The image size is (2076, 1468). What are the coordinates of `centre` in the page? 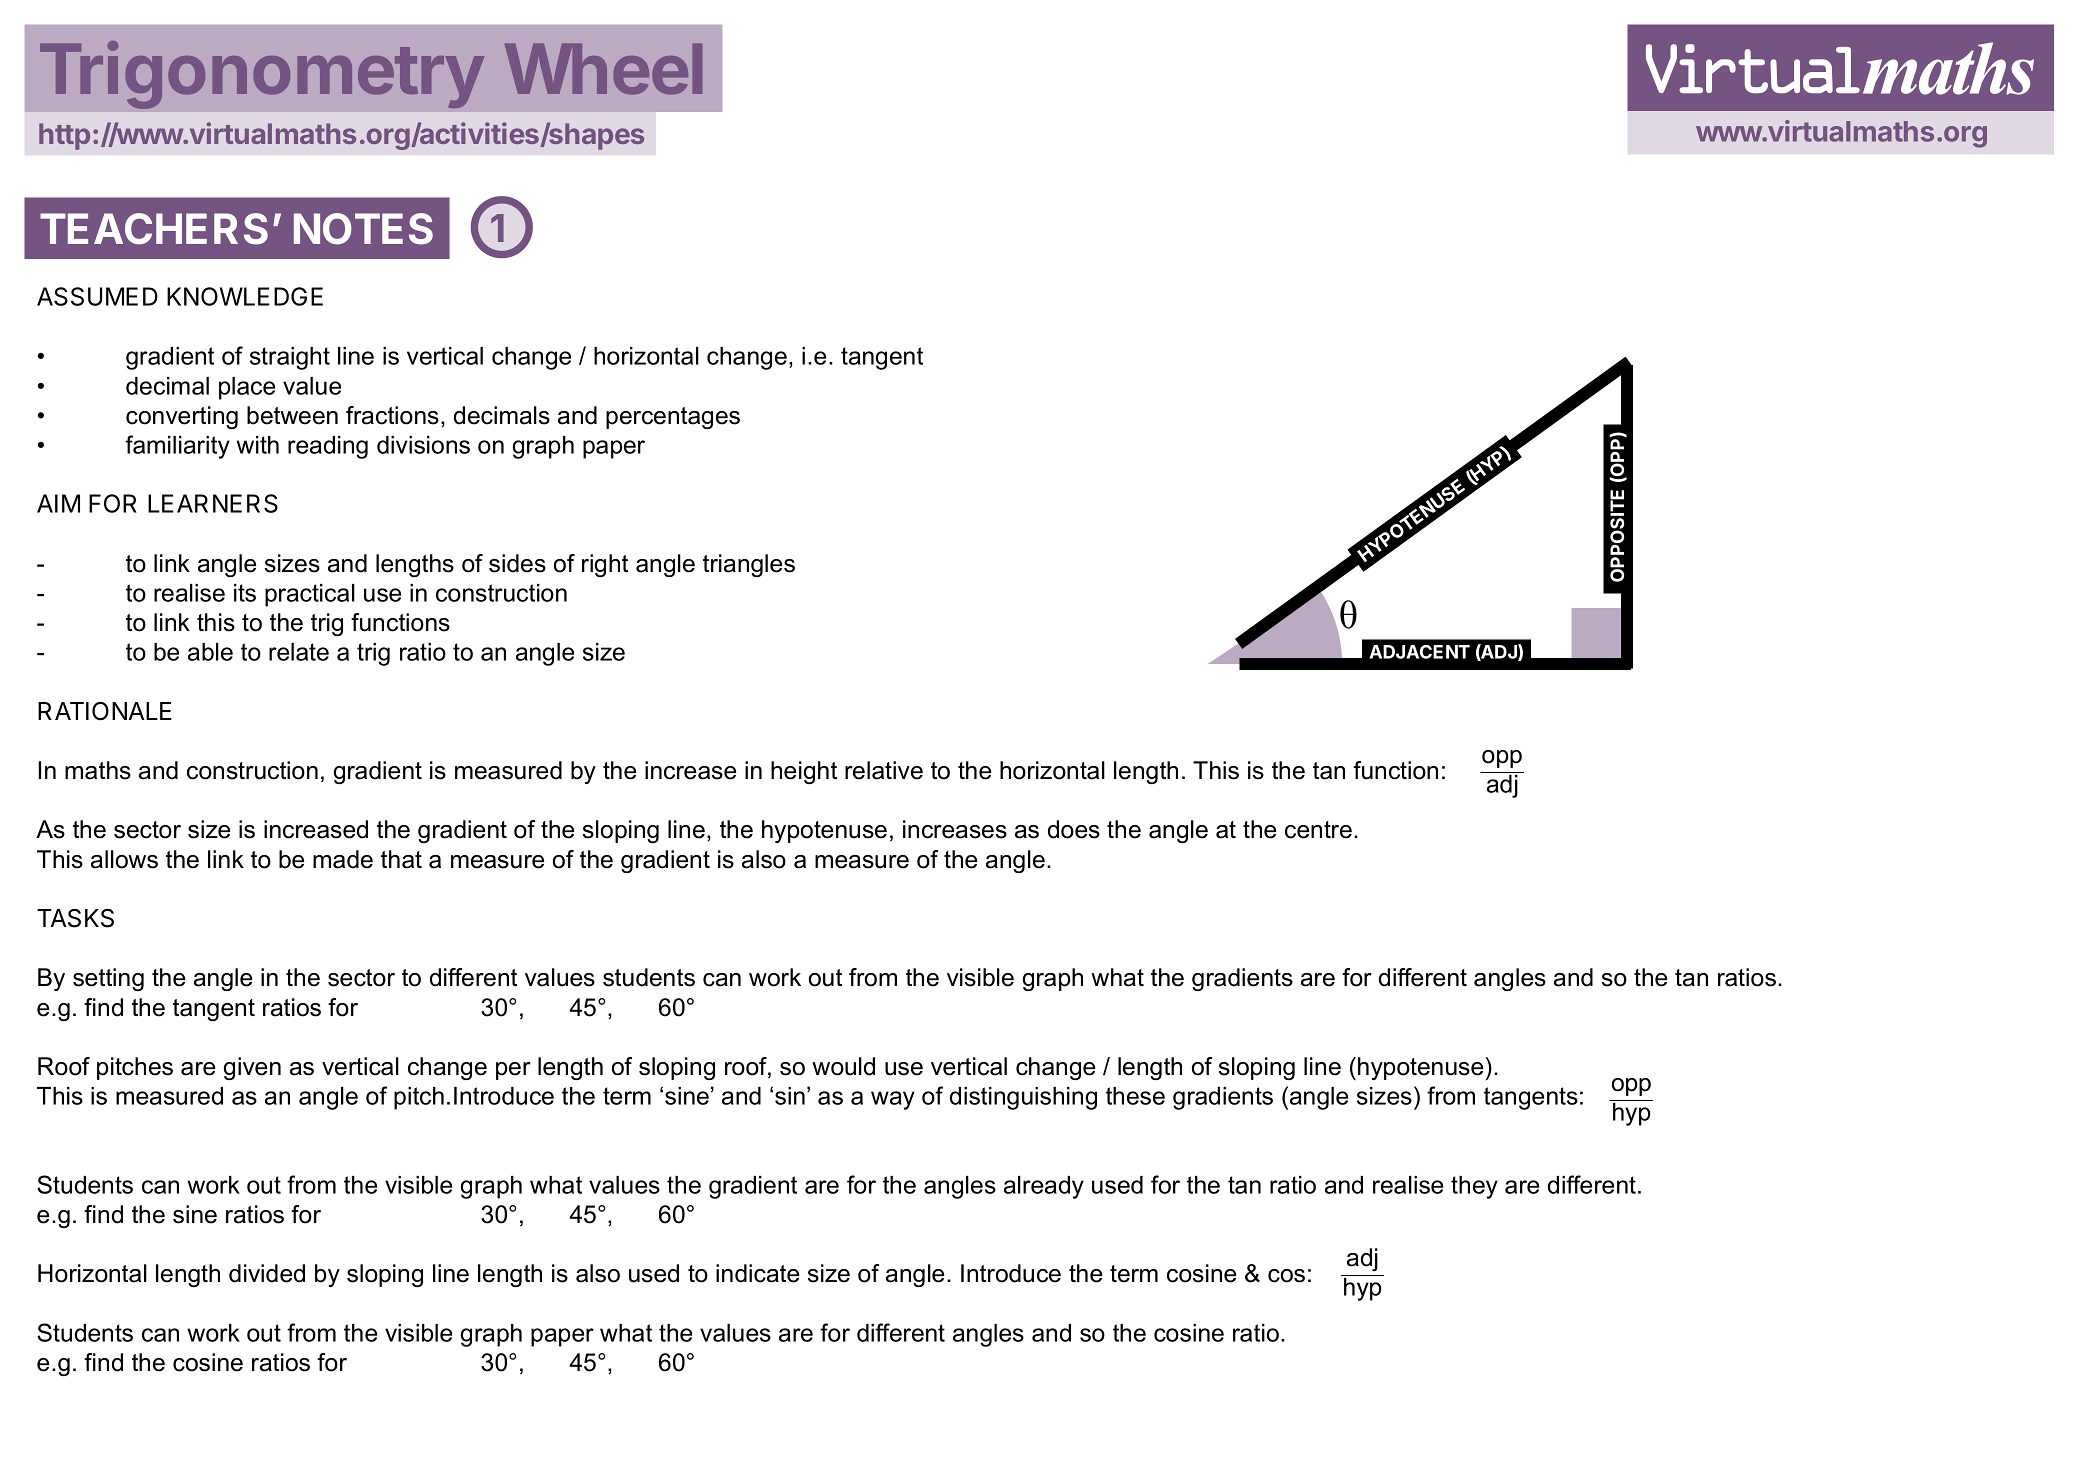 It's located at (1318, 830).
